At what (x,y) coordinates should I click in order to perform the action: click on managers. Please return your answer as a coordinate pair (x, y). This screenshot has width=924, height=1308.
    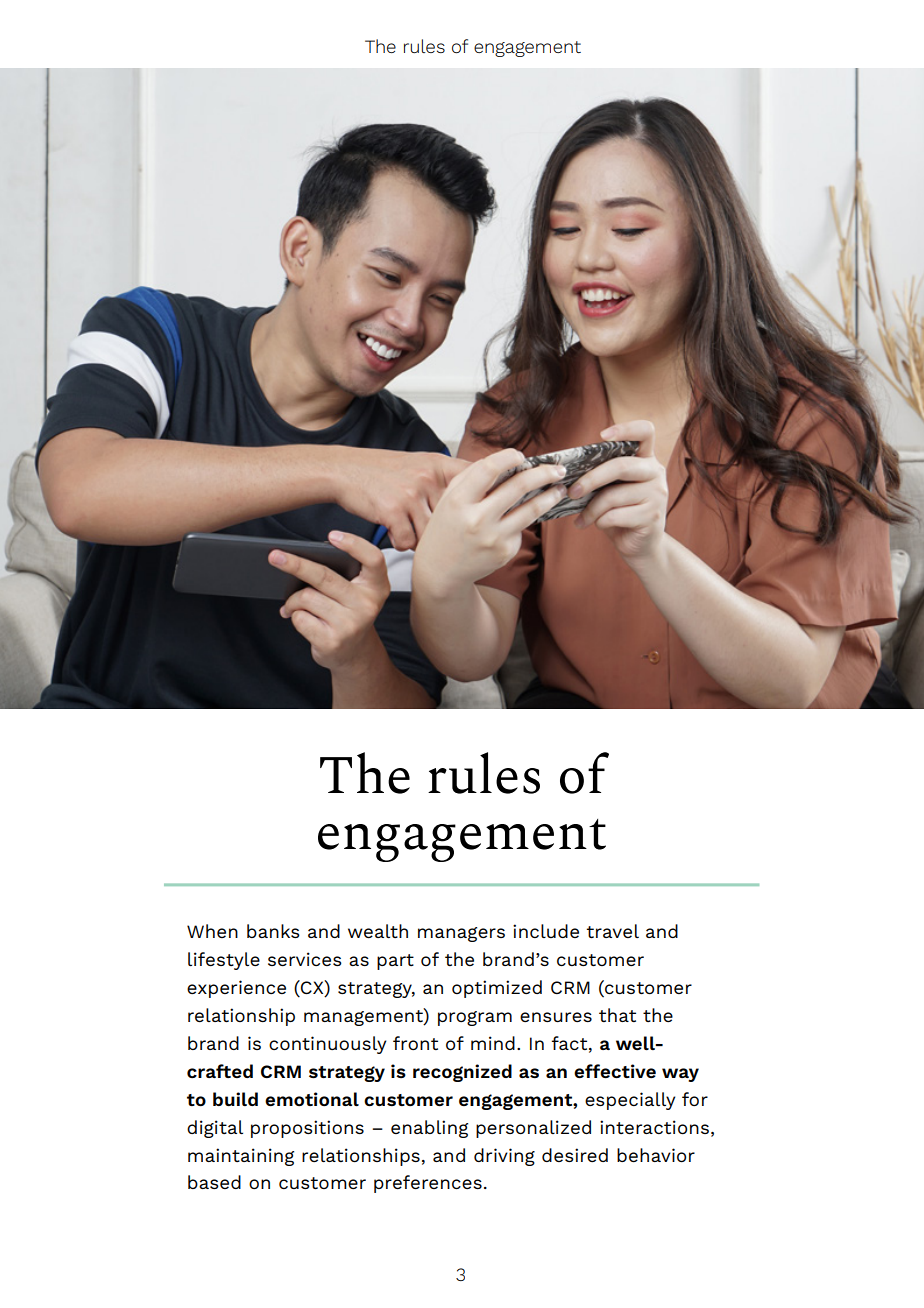
    Looking at the image, I should click on (461, 934).
